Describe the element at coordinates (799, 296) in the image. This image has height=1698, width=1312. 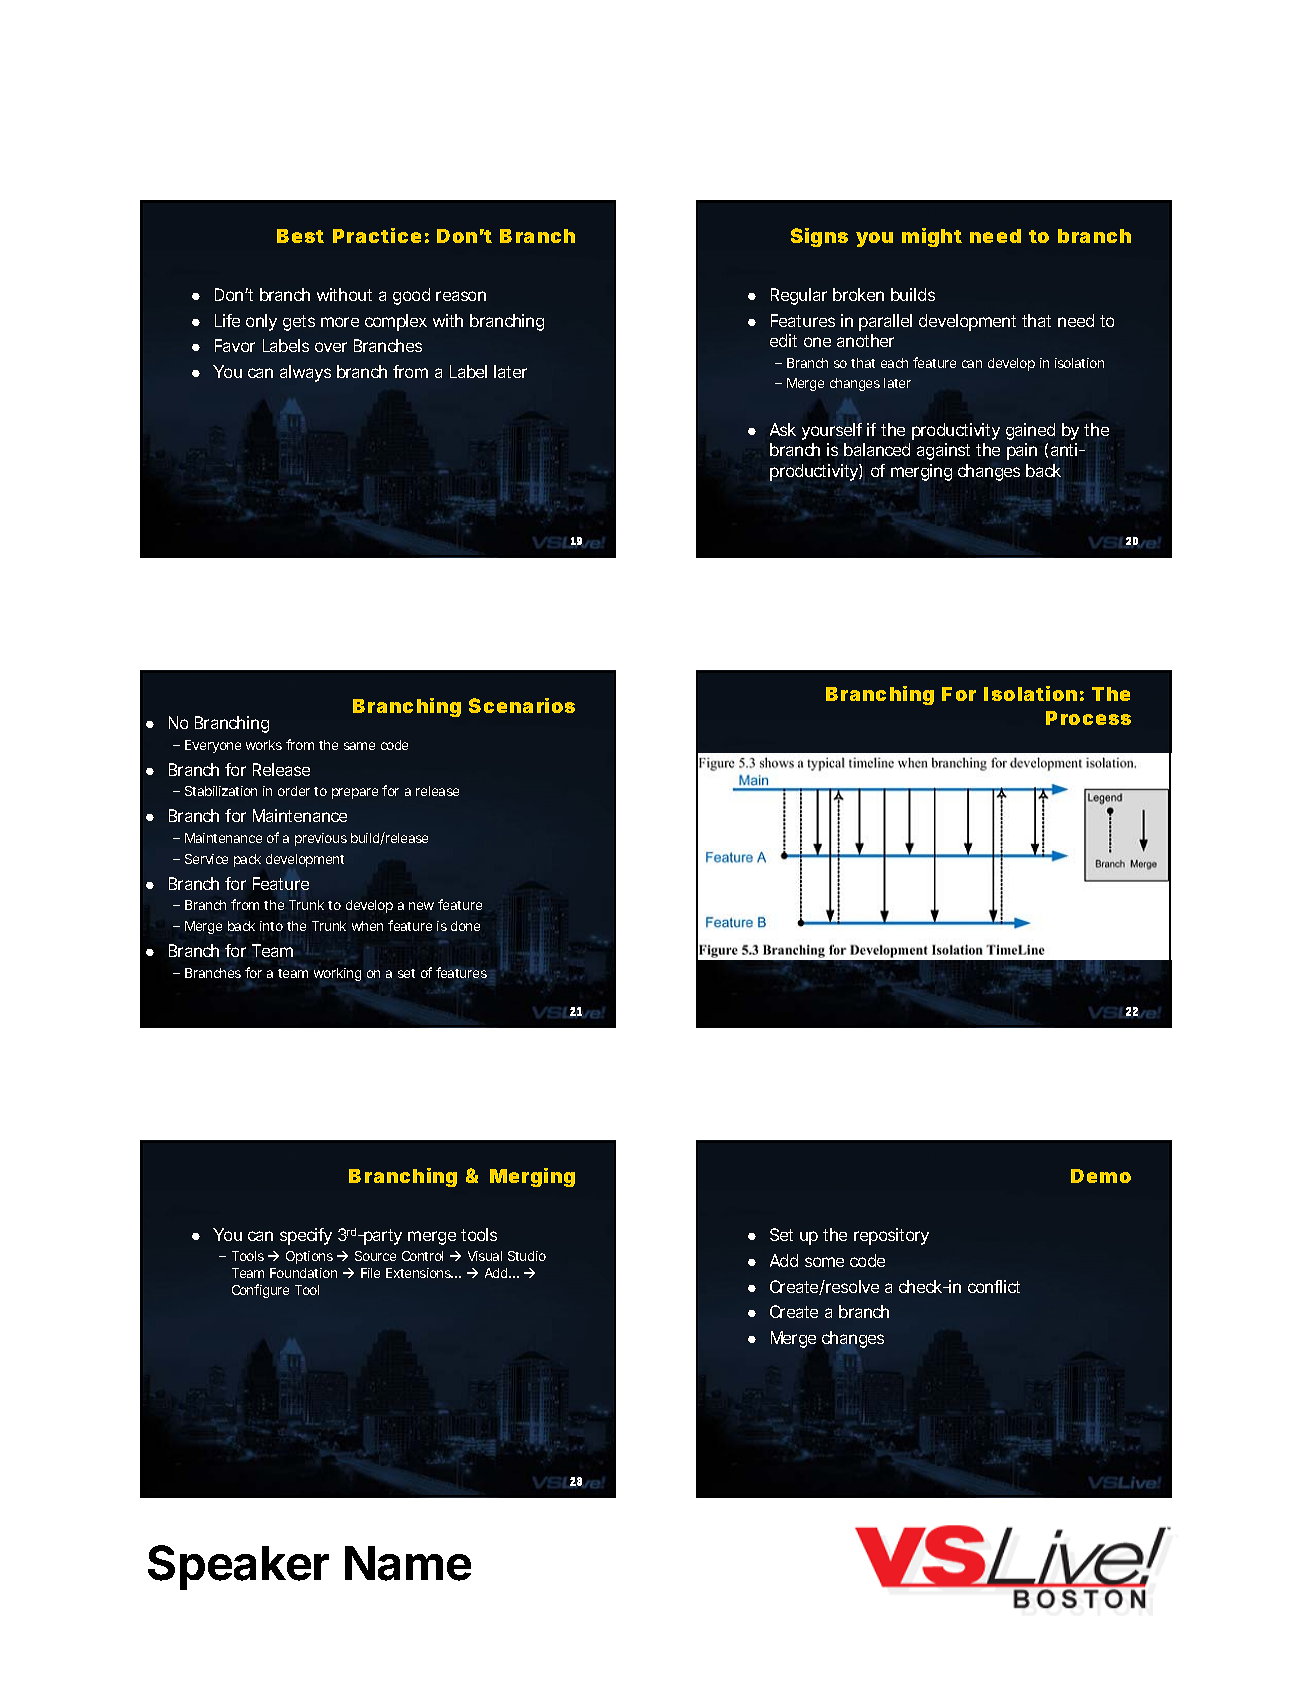
I see `Regular` at that location.
